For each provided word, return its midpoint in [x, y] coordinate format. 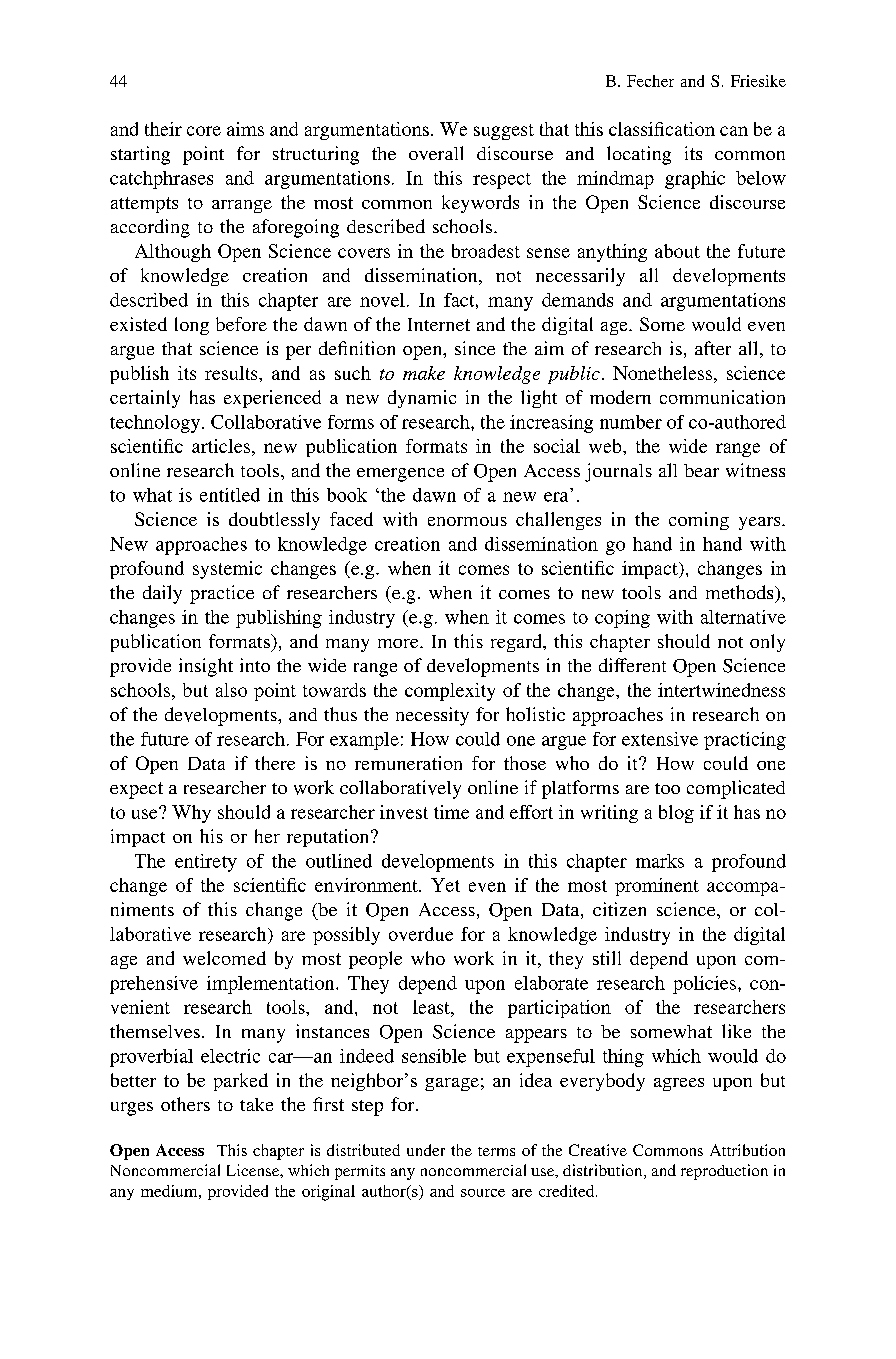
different [632, 665]
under [426, 1150]
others [185, 1104]
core [204, 131]
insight [206, 667]
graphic [695, 180]
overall [436, 153]
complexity [450, 692]
